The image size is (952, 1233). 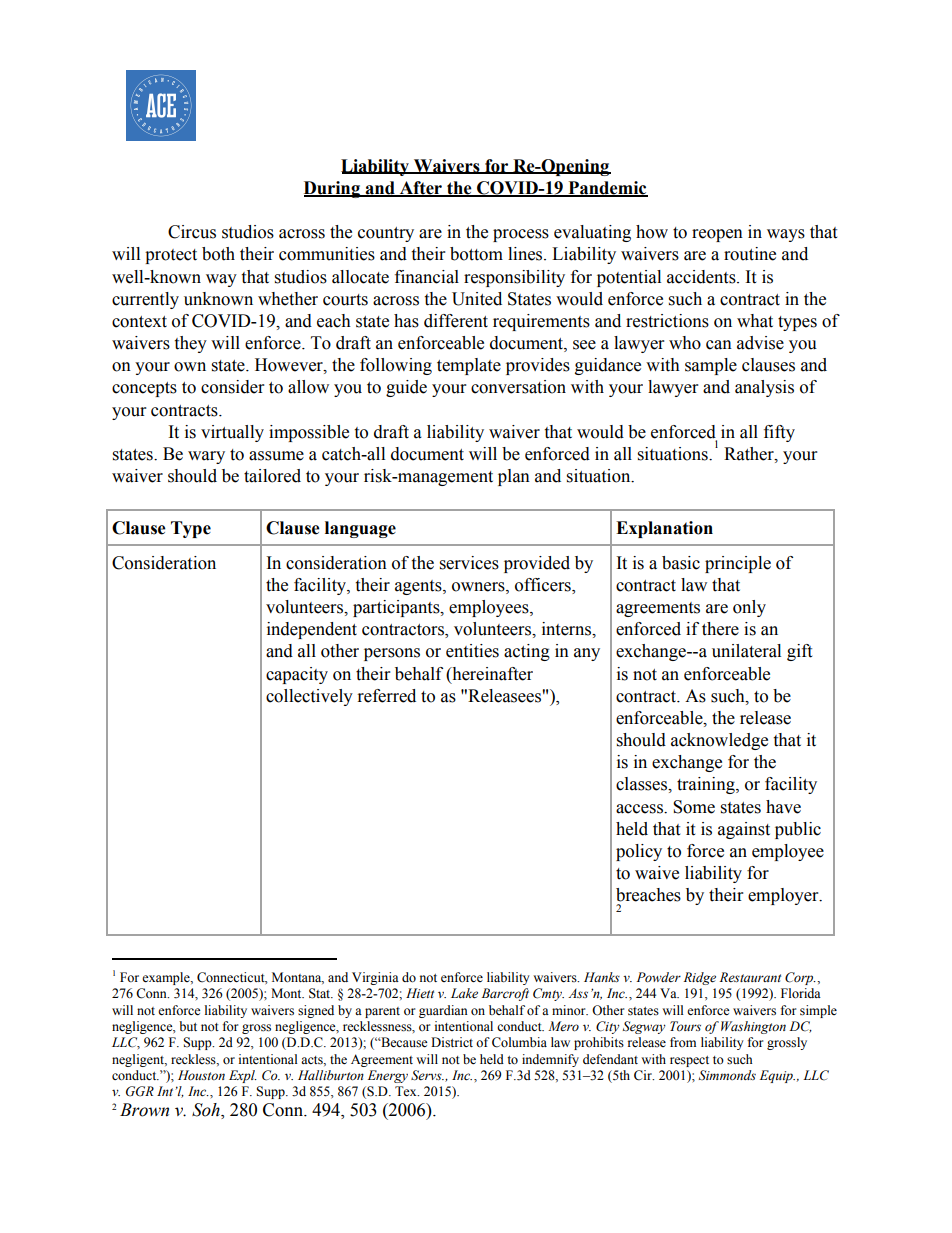 I want to click on Houston, so click(x=201, y=1075).
